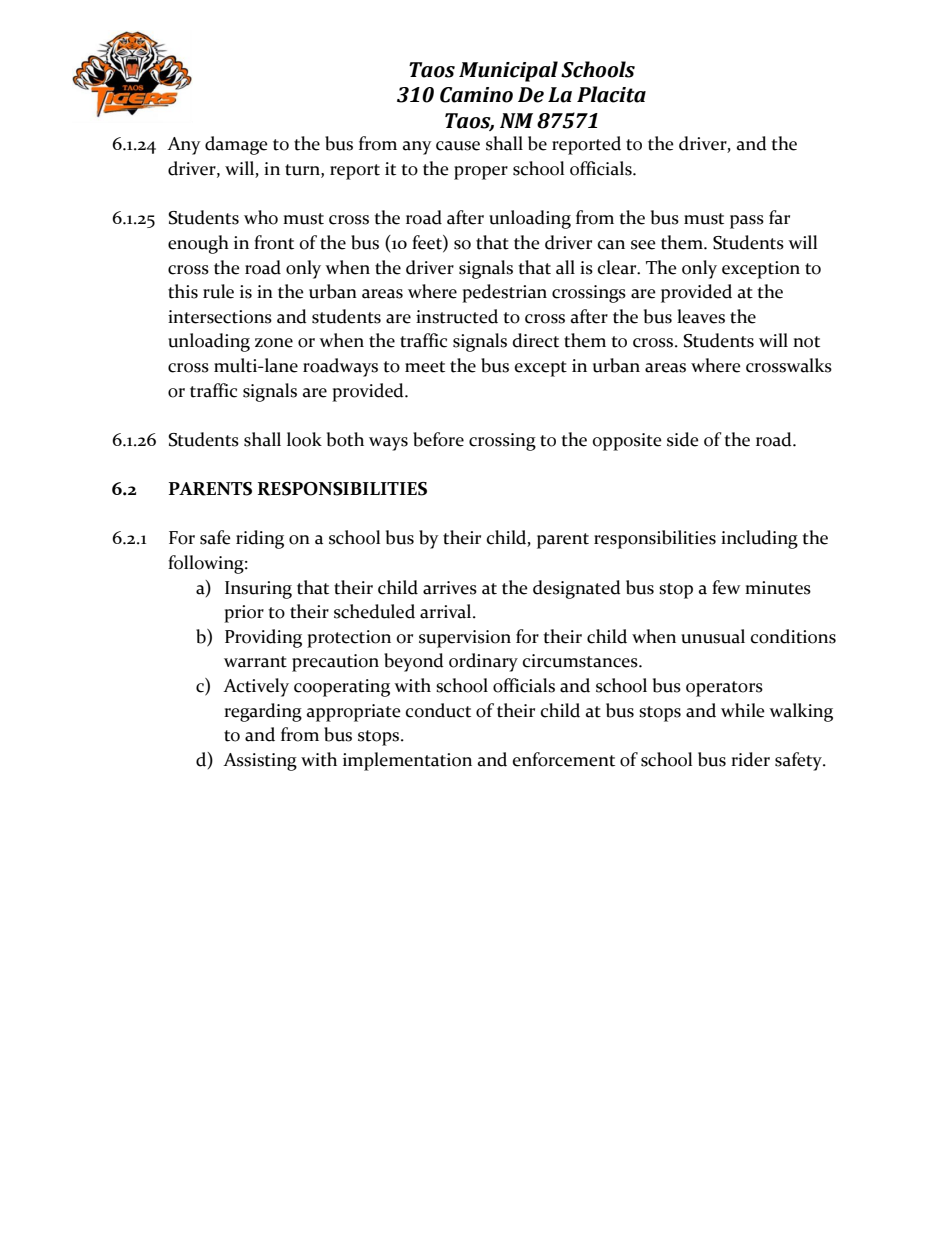 The height and width of the screenshot is (1233, 952). I want to click on arrives, so click(450, 588).
